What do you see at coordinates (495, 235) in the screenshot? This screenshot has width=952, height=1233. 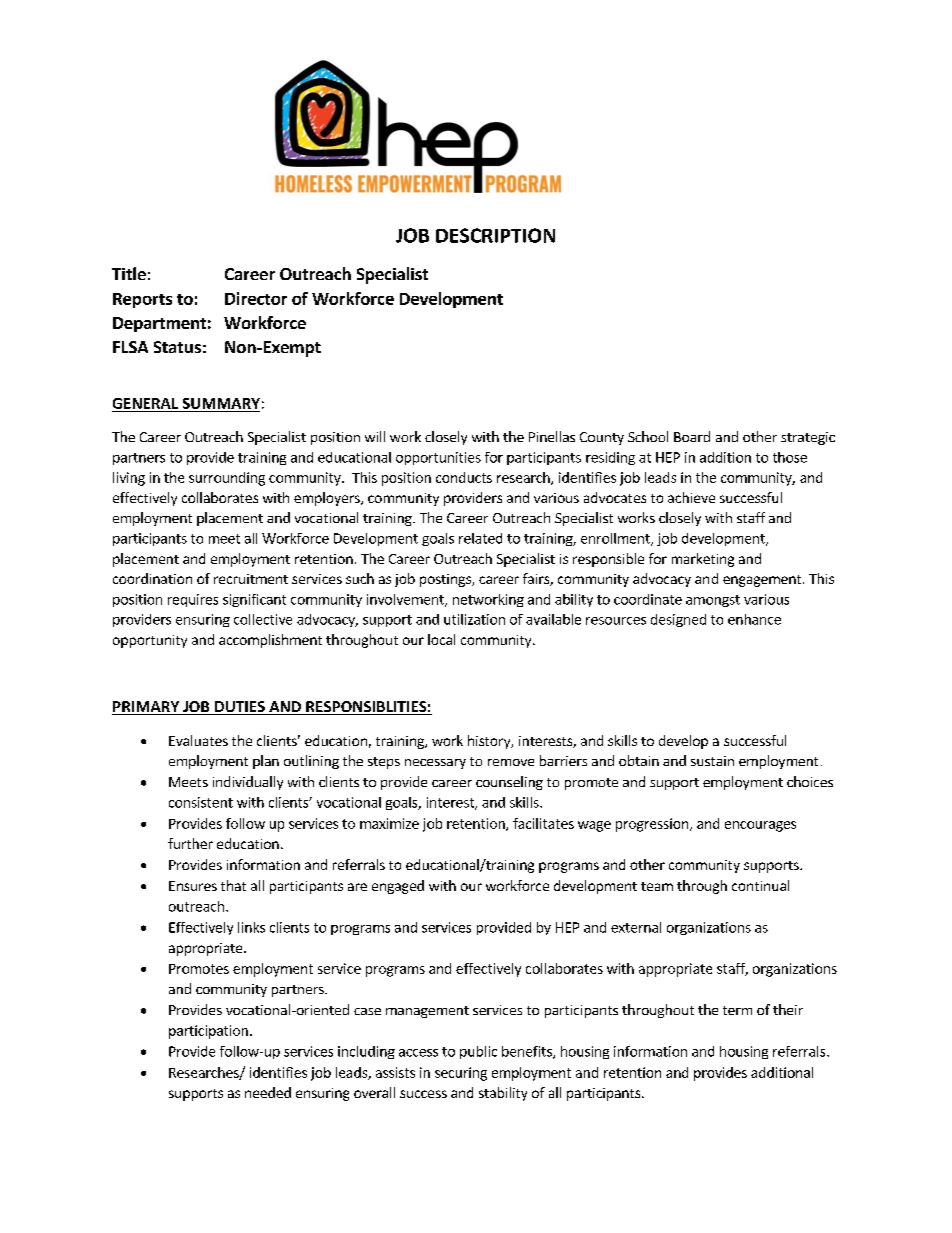 I see `DESCRIPTION` at bounding box center [495, 235].
